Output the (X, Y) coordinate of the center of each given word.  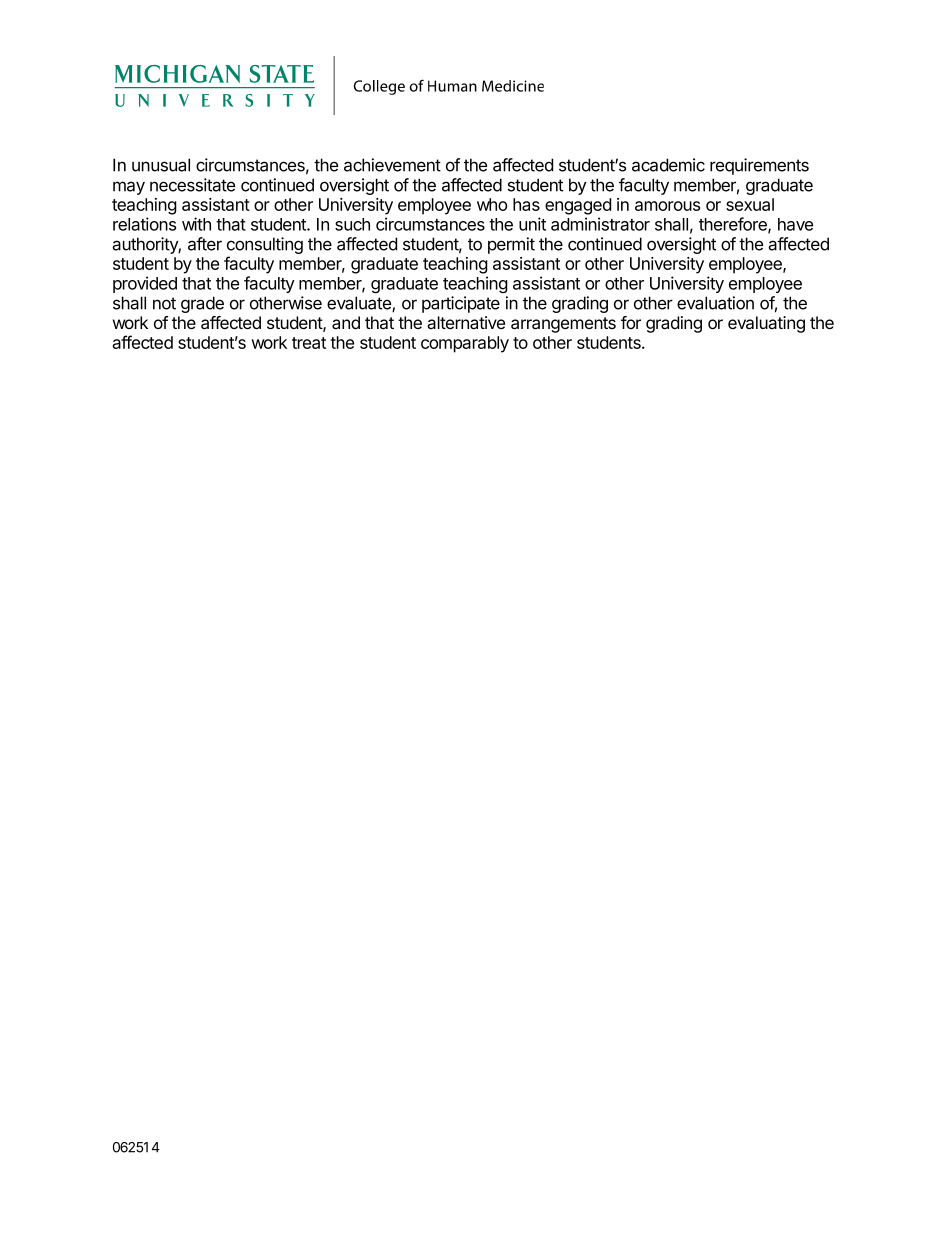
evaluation (715, 303)
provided (145, 284)
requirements (759, 166)
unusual (161, 165)
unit (532, 224)
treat (309, 343)
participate (461, 304)
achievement (392, 165)
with (196, 224)
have (795, 224)
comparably (465, 344)
